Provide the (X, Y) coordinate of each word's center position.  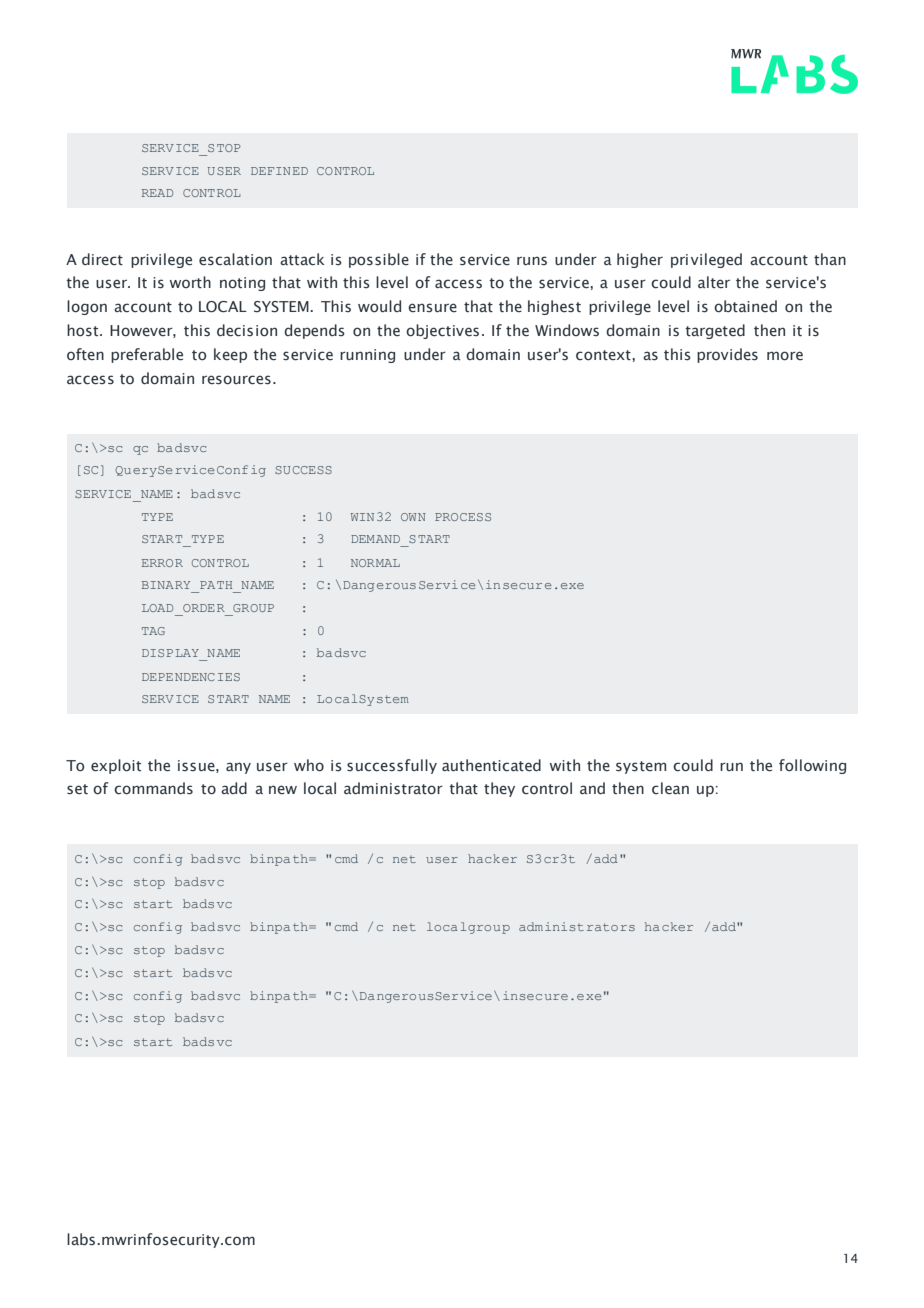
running (367, 356)
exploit (116, 766)
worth (190, 282)
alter (714, 282)
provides (727, 355)
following (812, 766)
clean (670, 788)
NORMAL (375, 563)
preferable (147, 355)
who (309, 765)
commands (153, 788)
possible (379, 260)
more (785, 356)
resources (236, 380)
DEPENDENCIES (191, 677)
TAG (153, 631)
